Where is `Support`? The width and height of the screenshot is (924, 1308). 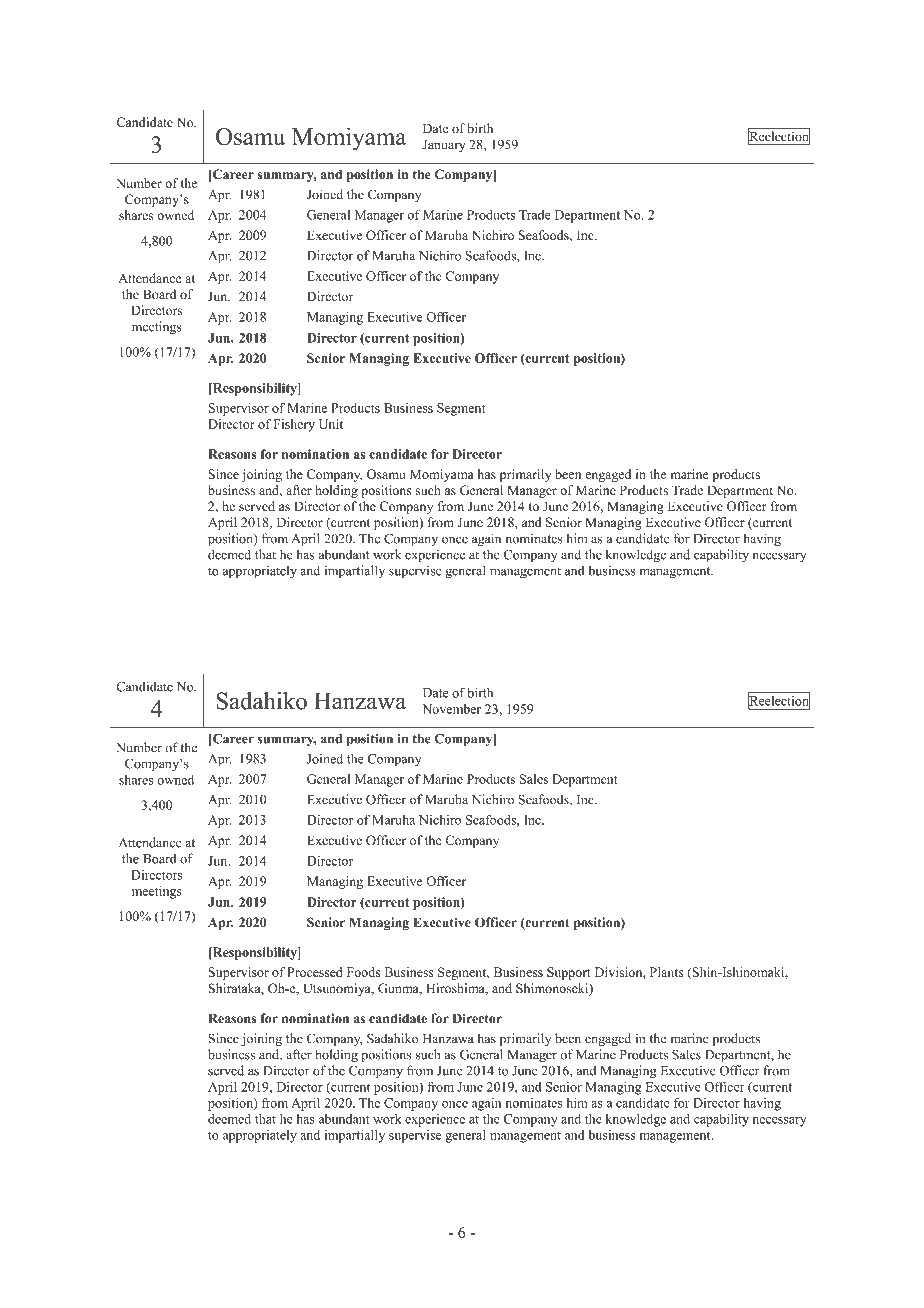
Support is located at coordinates (569, 973).
